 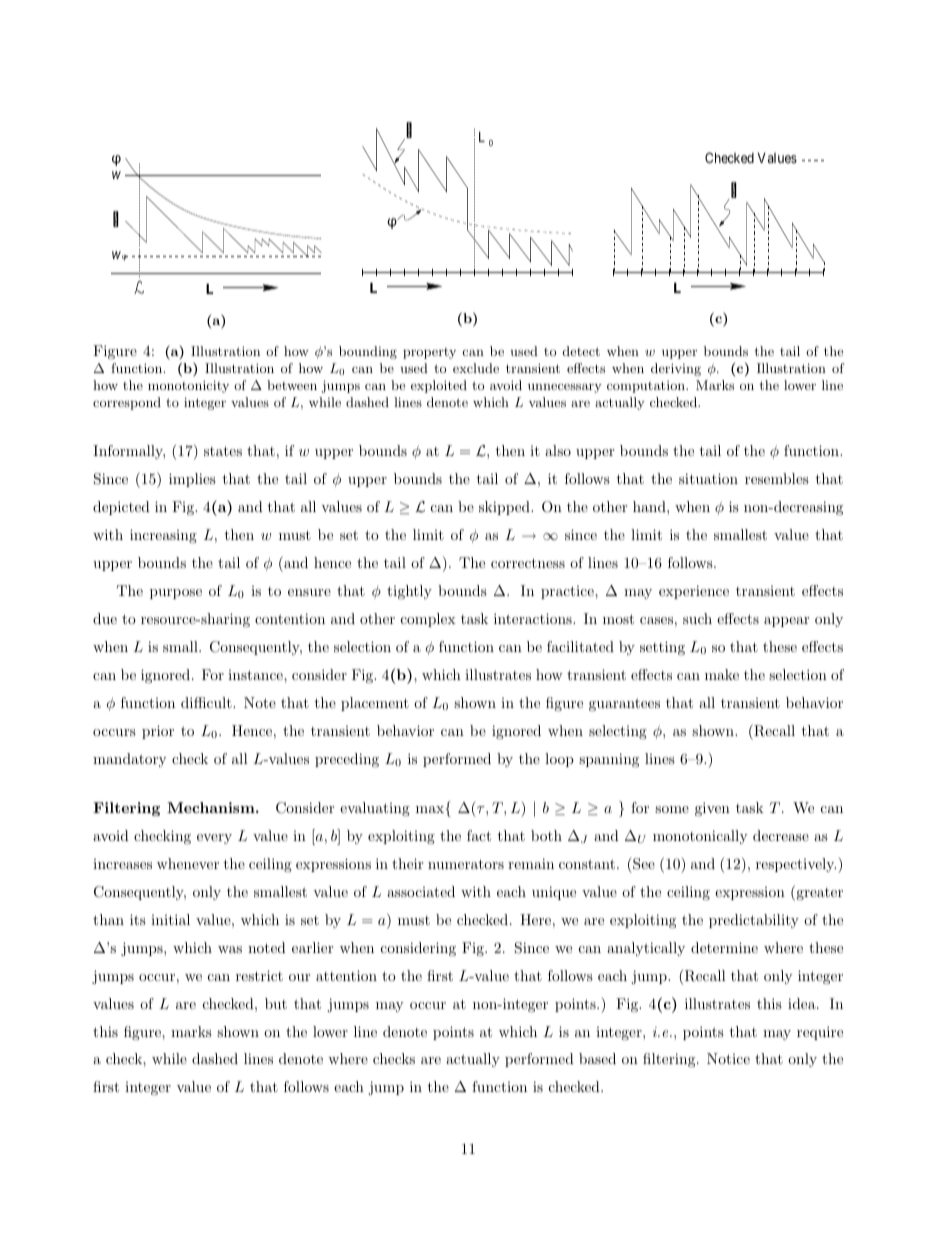 What do you see at coordinates (375, 704) in the screenshot?
I see `placement` at bounding box center [375, 704].
